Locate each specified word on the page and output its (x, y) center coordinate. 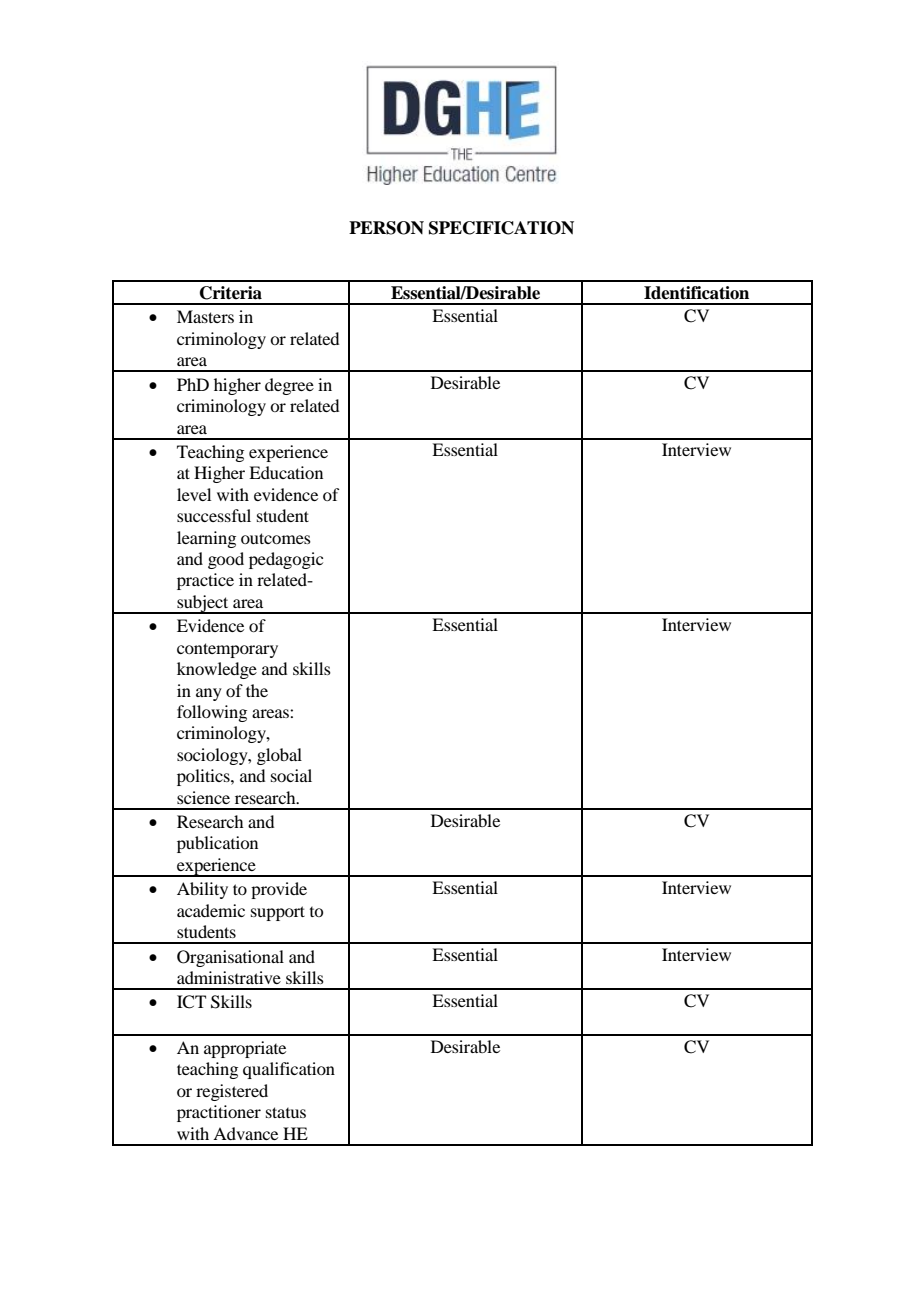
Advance (245, 1133)
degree (289, 386)
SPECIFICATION (501, 228)
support (278, 913)
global (279, 756)
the (257, 690)
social (291, 775)
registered (232, 1092)
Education (286, 472)
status (286, 1112)
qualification (289, 1070)
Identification (696, 293)
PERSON (386, 228)
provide (279, 890)
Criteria (231, 293)
